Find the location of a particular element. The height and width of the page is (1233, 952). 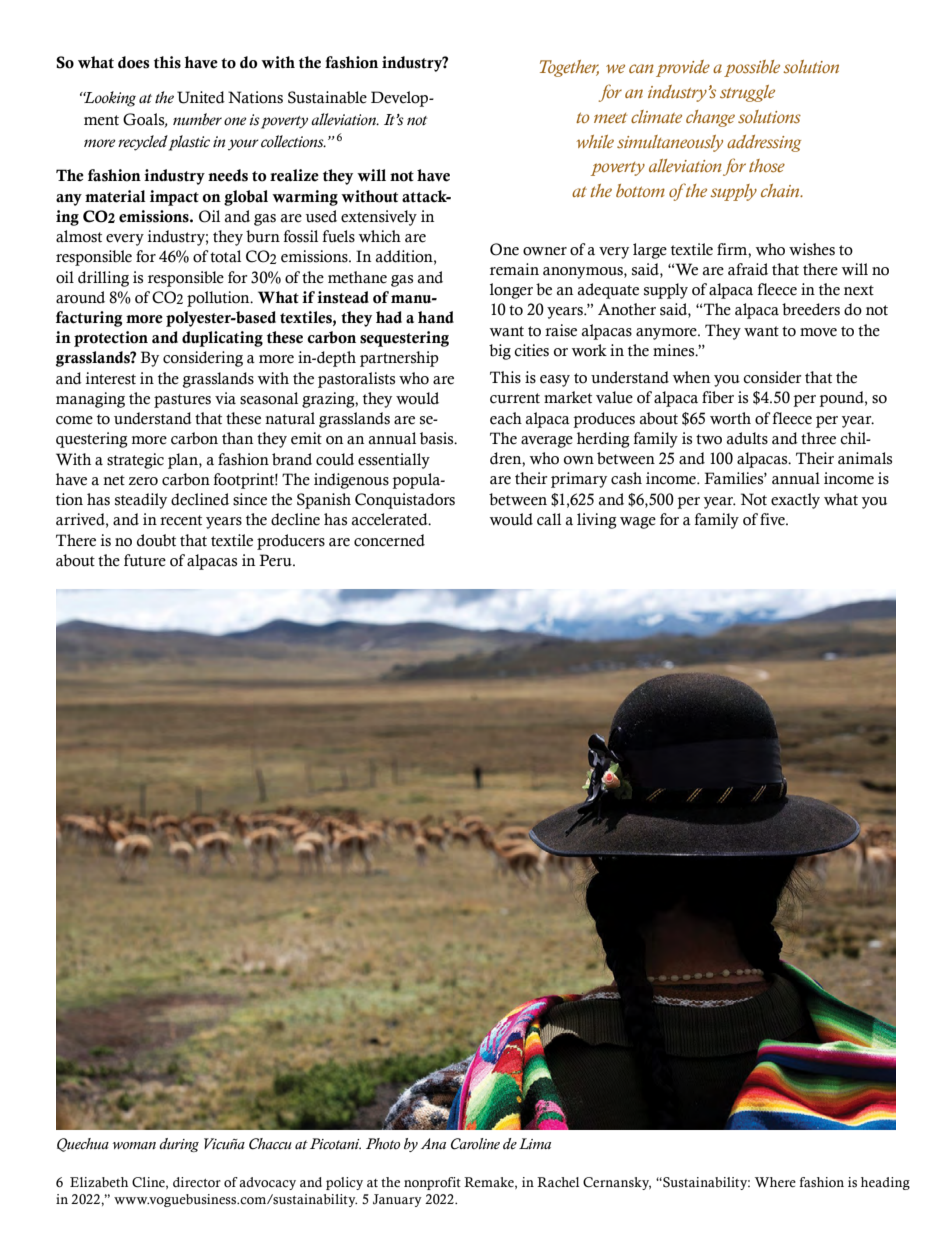

Caroline is located at coordinates (475, 1144).
